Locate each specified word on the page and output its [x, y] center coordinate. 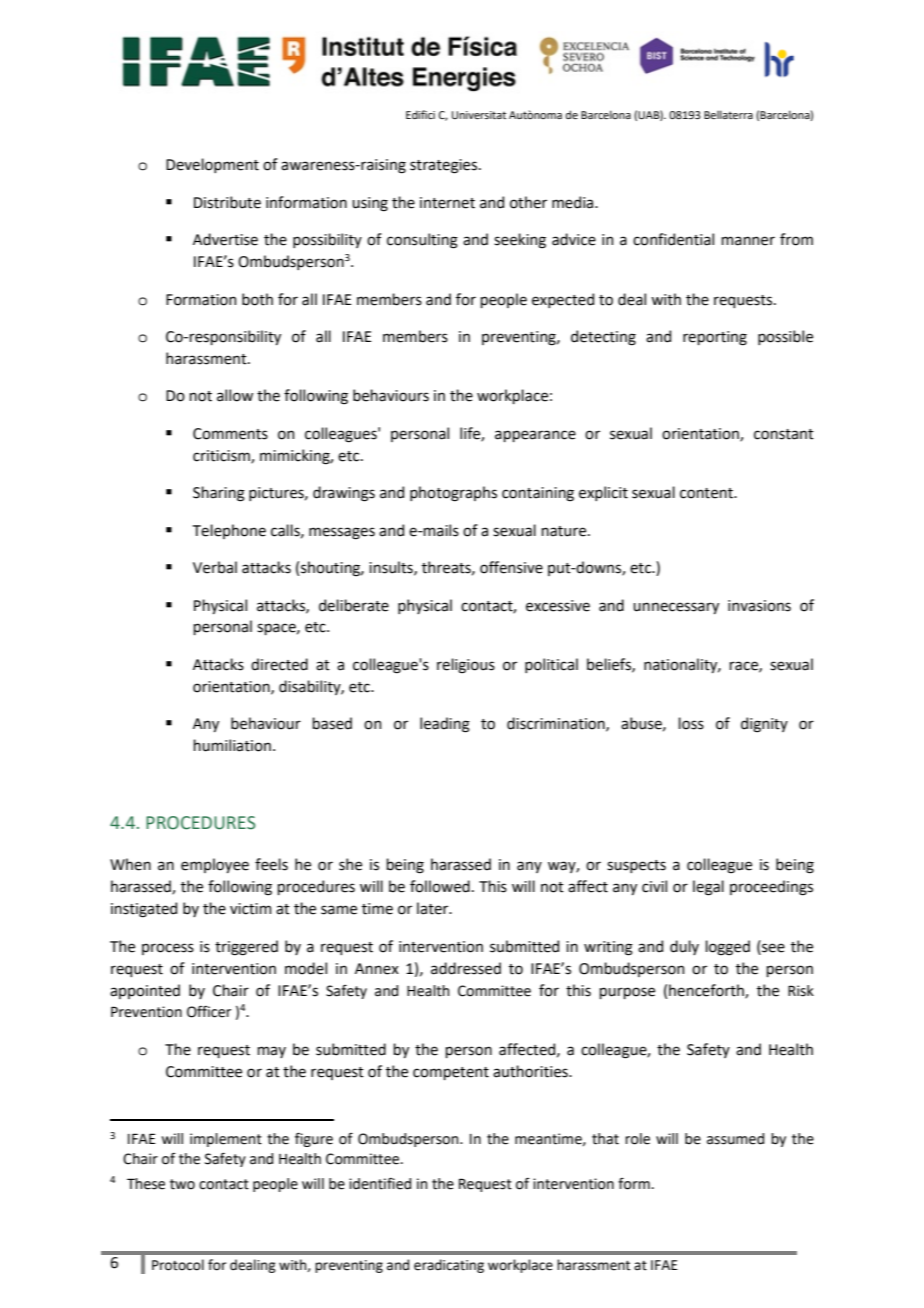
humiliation [232, 745]
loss [691, 723]
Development [212, 165]
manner [748, 241]
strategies [445, 166]
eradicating [449, 1266]
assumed [735, 1139]
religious [466, 666]
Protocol [178, 1265]
